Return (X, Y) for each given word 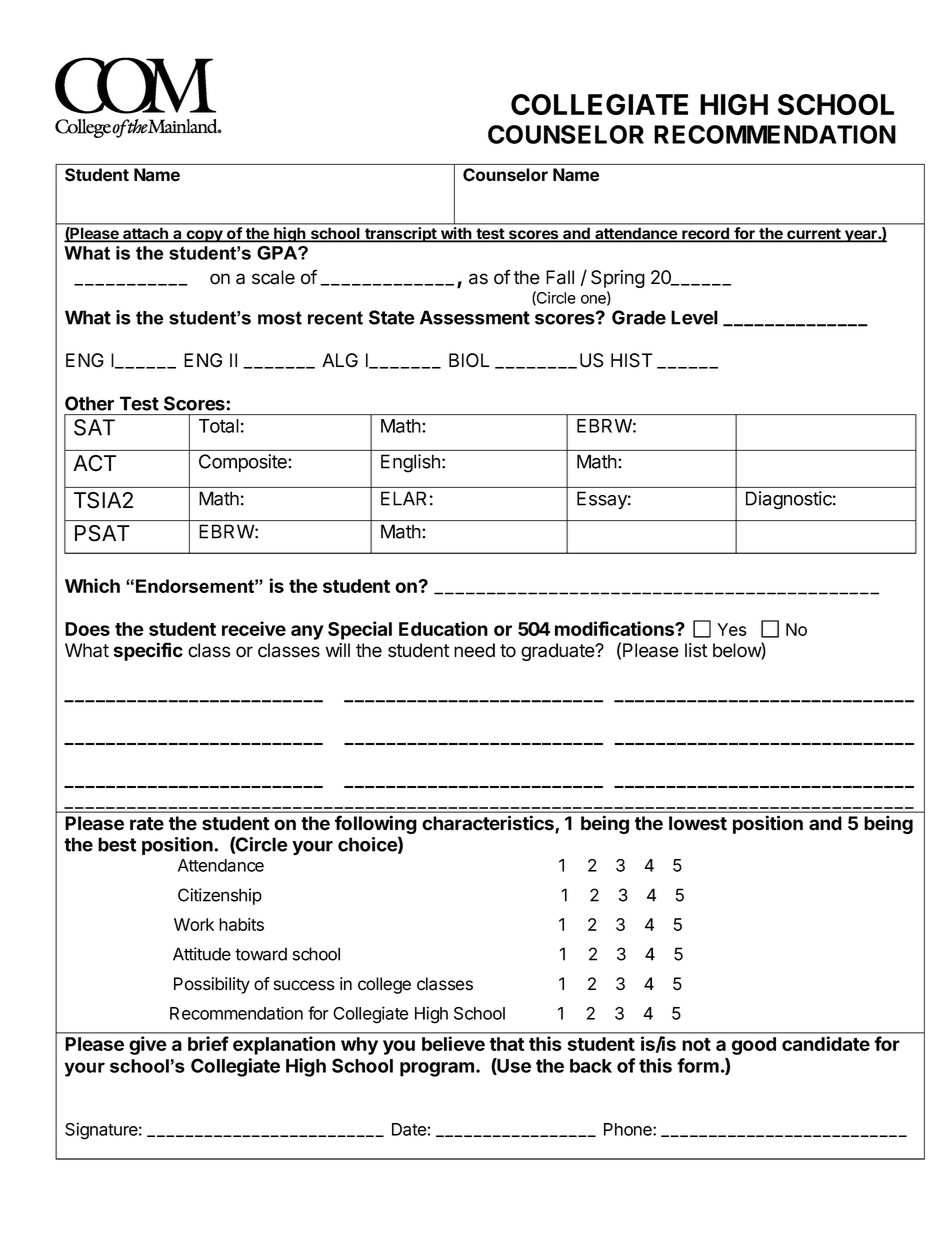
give (148, 1045)
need (474, 650)
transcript (401, 234)
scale (273, 277)
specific (148, 651)
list (696, 650)
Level (694, 317)
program (437, 1069)
